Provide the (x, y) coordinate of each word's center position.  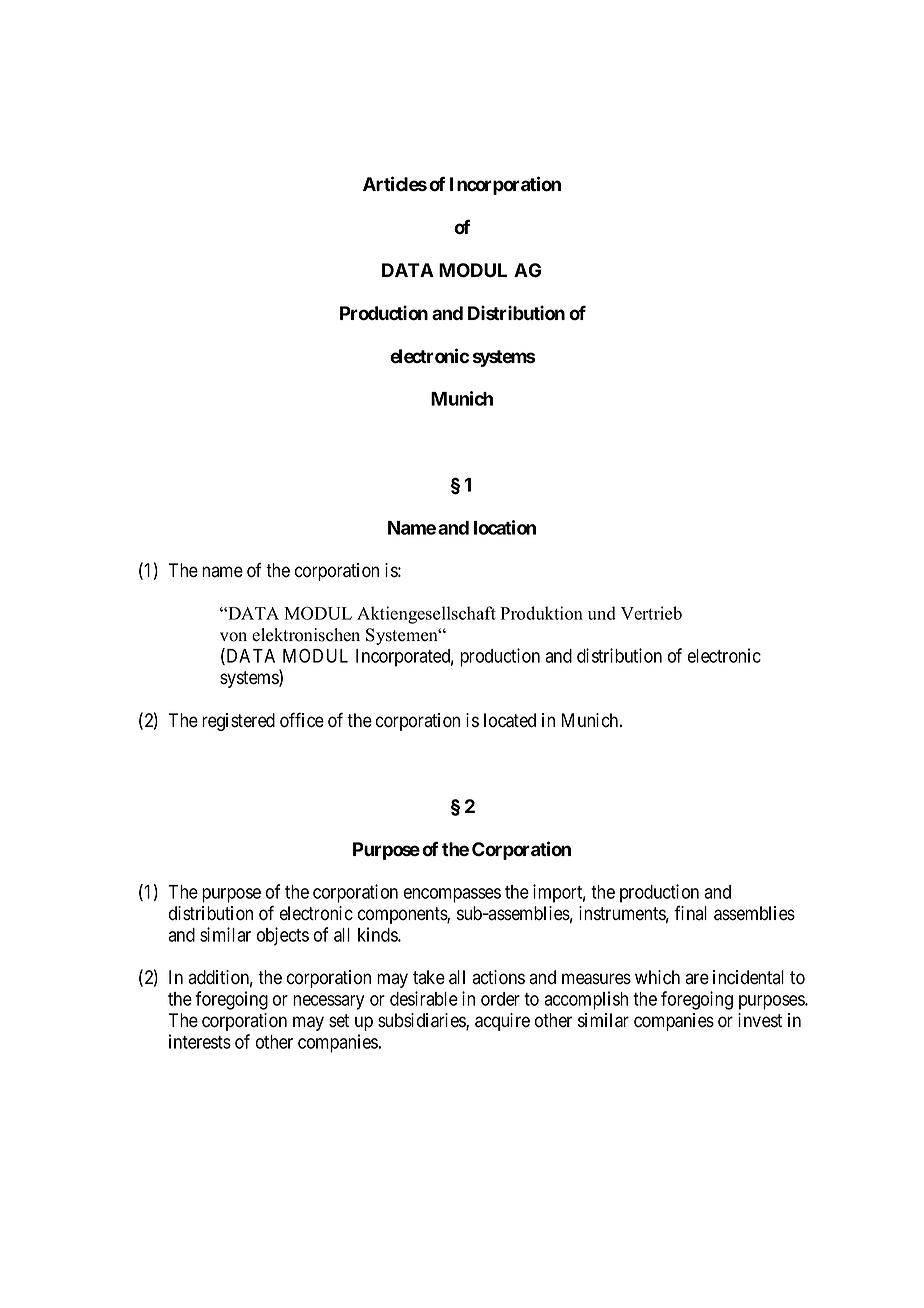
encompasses (452, 895)
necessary (328, 1002)
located (510, 720)
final (690, 913)
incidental (748, 977)
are (697, 979)
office (302, 720)
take (429, 977)
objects (283, 936)
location (505, 527)
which (657, 977)
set (339, 1021)
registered (238, 722)
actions (498, 977)
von (233, 637)
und (602, 613)
